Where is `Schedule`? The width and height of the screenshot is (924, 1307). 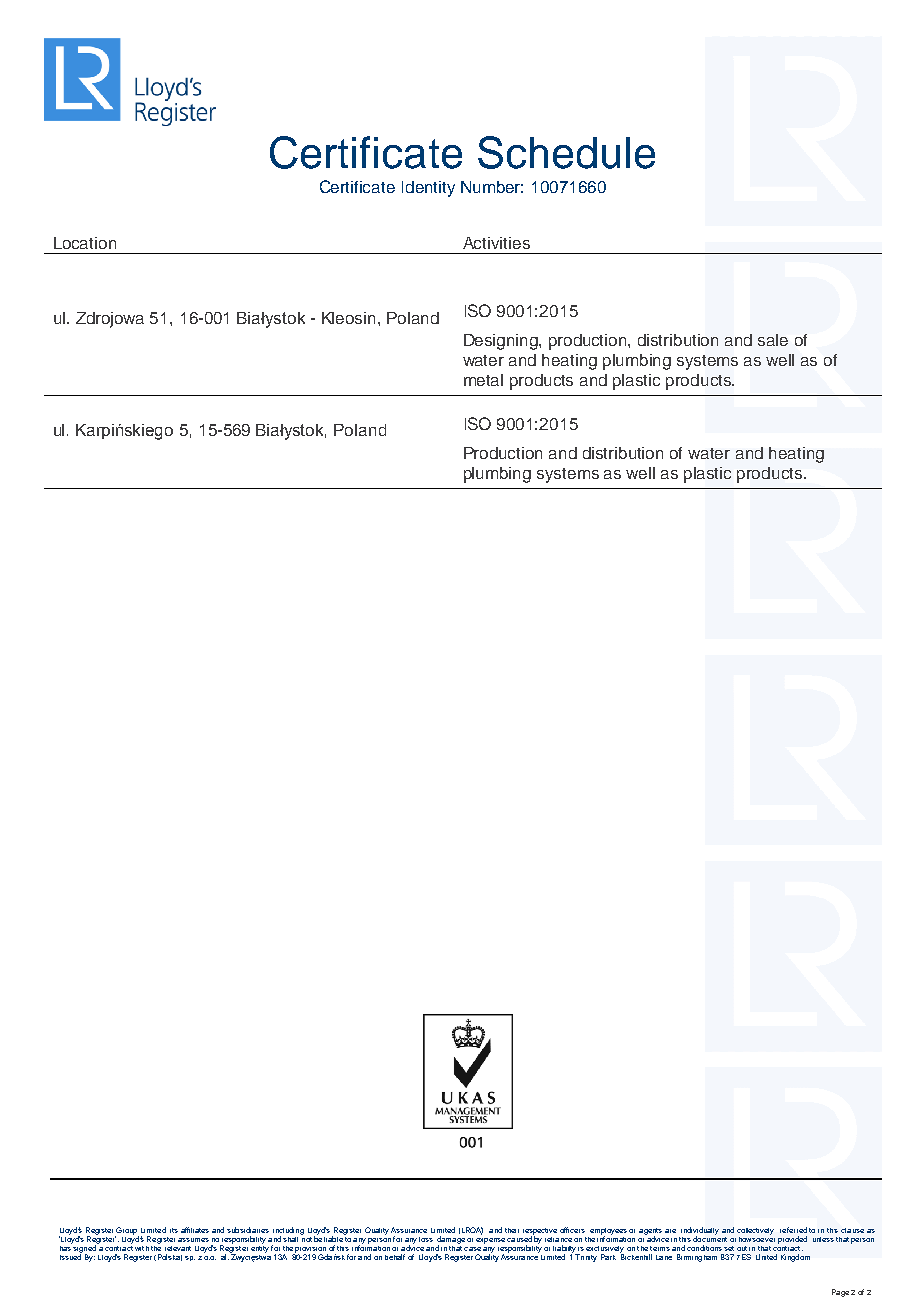 Schedule is located at coordinates (566, 152).
